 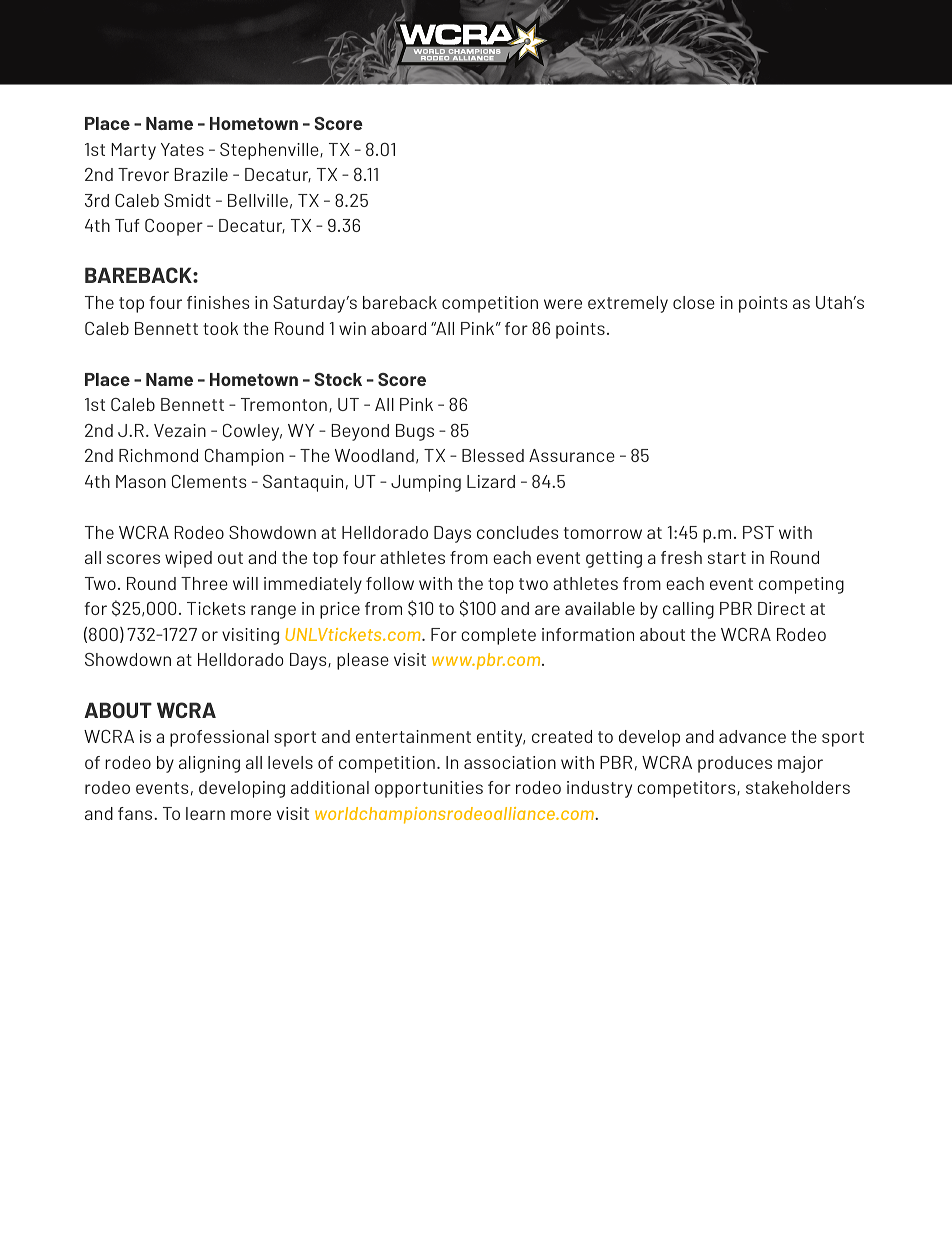 What do you see at coordinates (273, 612) in the document?
I see `range` at bounding box center [273, 612].
